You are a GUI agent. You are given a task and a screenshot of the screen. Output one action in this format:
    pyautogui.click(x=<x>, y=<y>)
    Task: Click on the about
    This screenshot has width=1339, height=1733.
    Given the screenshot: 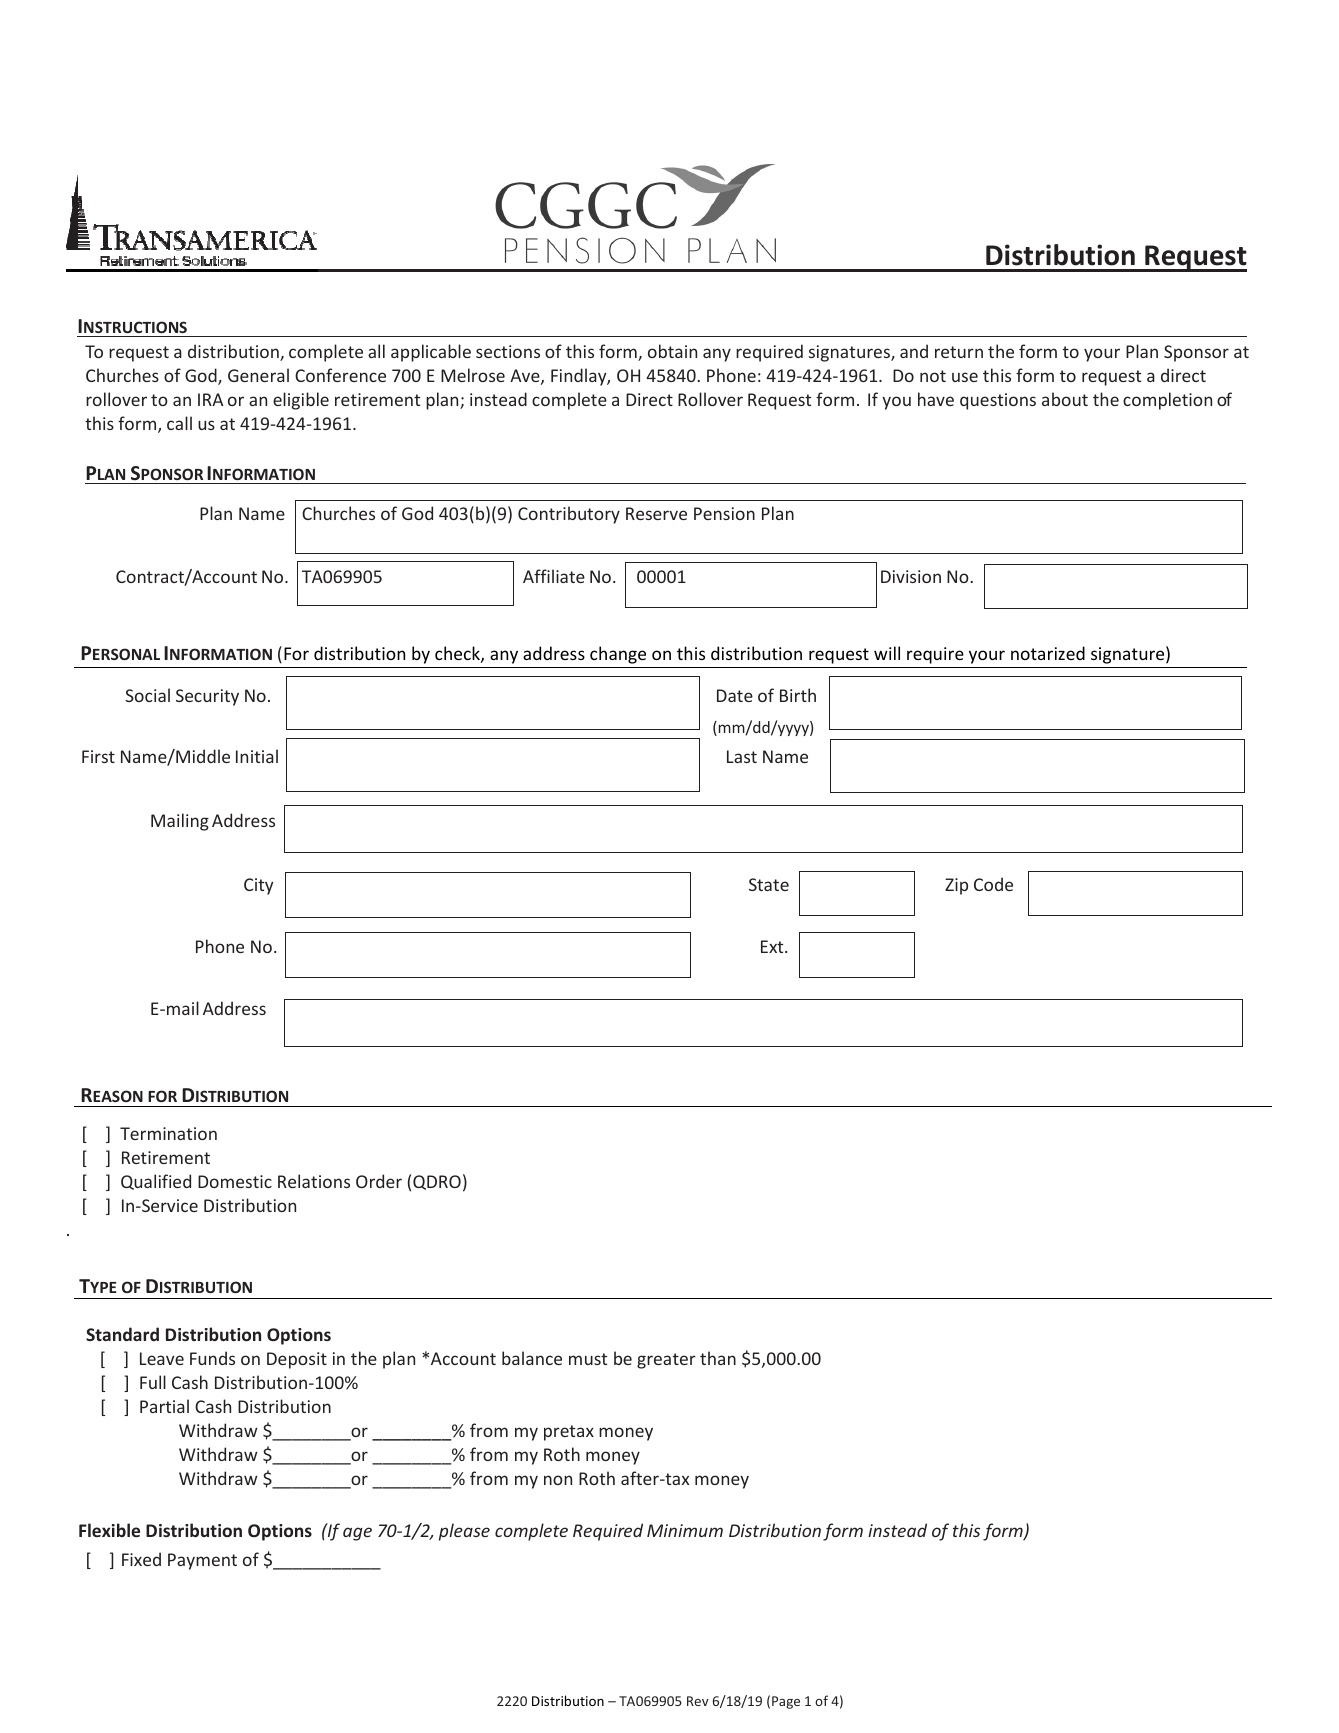 What is the action you would take?
    pyautogui.click(x=1065, y=399)
